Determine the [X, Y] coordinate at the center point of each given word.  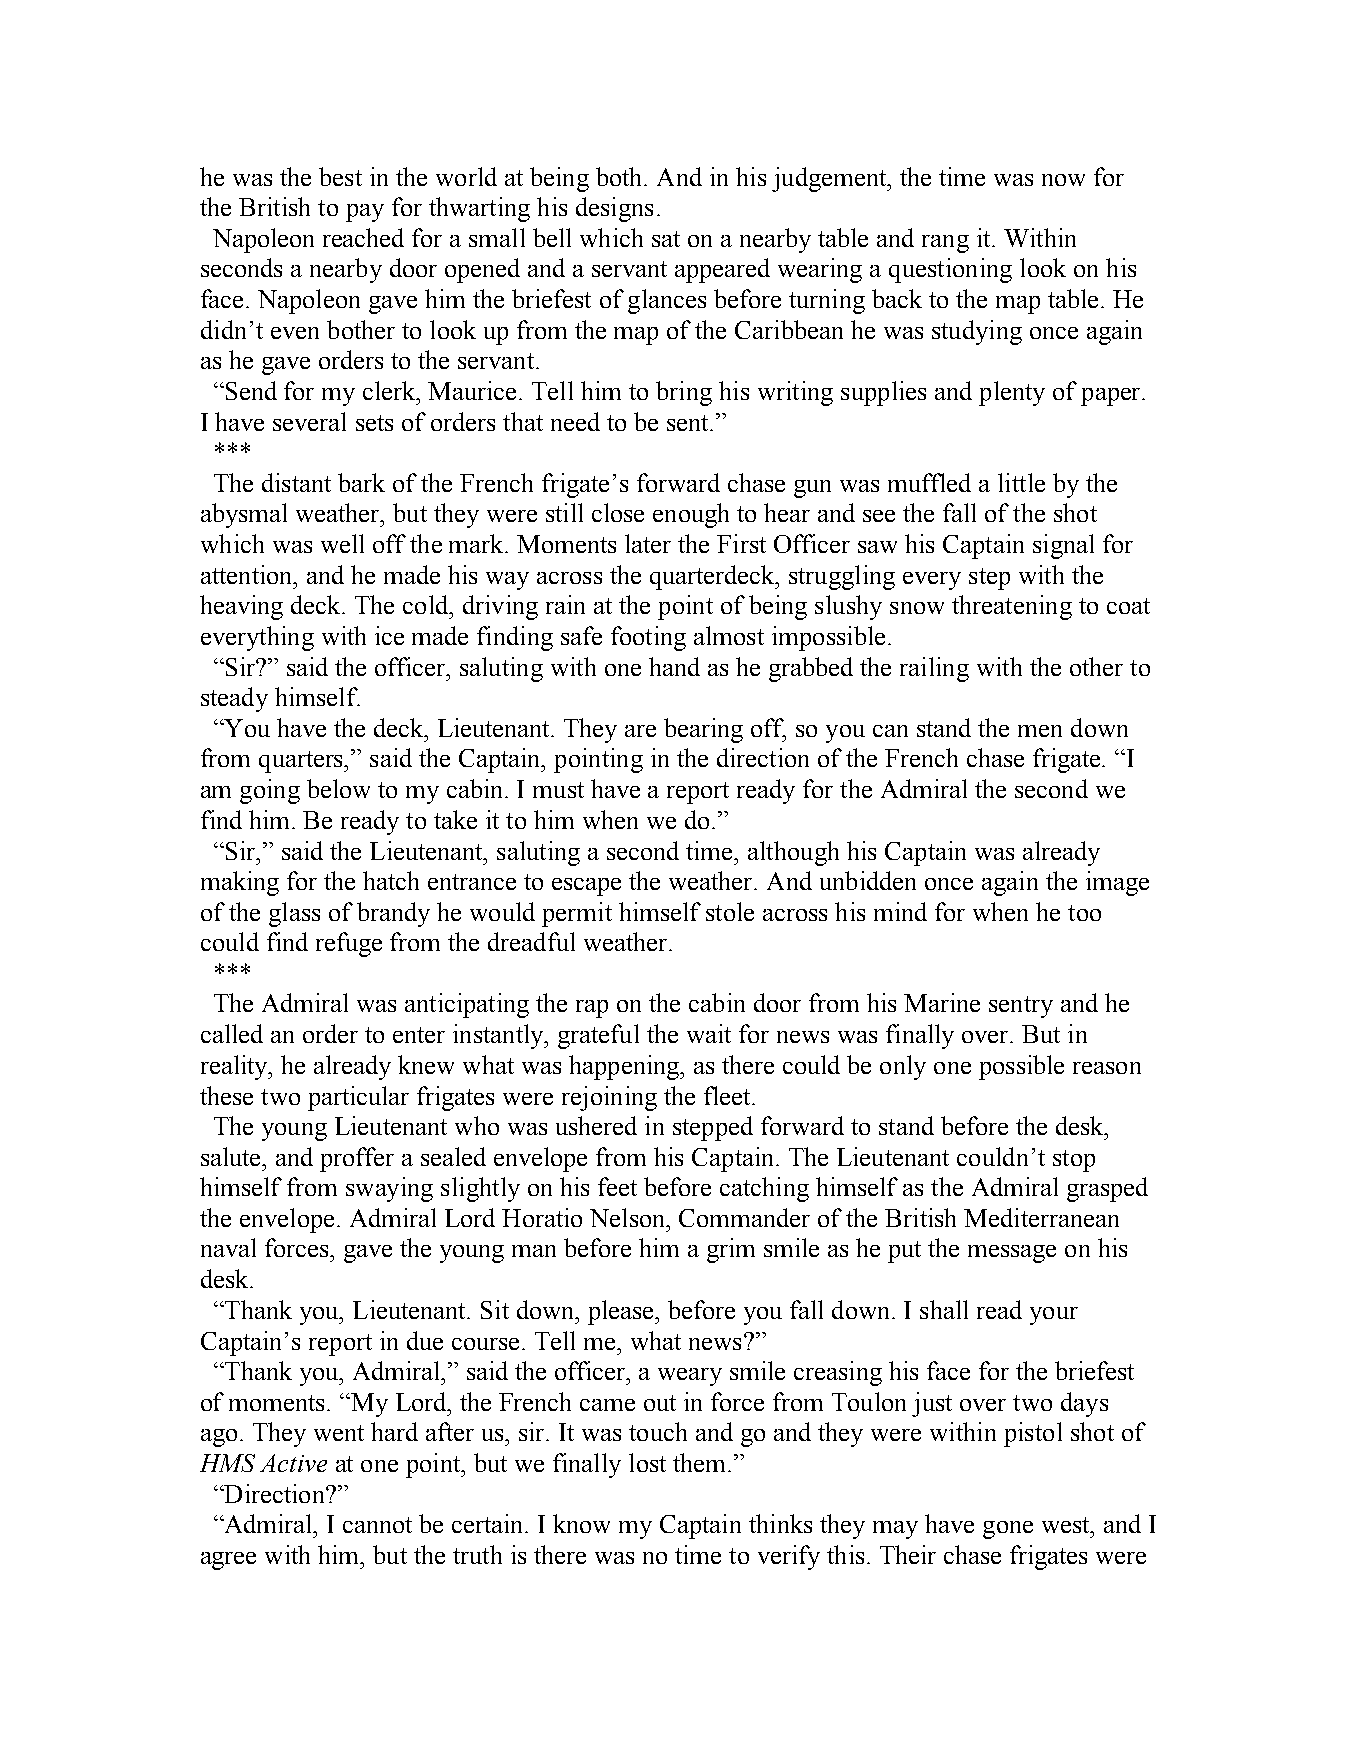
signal [1063, 546]
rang [945, 244]
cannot [377, 1525]
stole [730, 911]
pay [365, 213]
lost [647, 1462]
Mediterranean [1041, 1217]
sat [666, 239]
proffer [357, 1159]
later [648, 543]
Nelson [629, 1217]
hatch [391, 880]
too [1084, 913]
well [342, 543]
